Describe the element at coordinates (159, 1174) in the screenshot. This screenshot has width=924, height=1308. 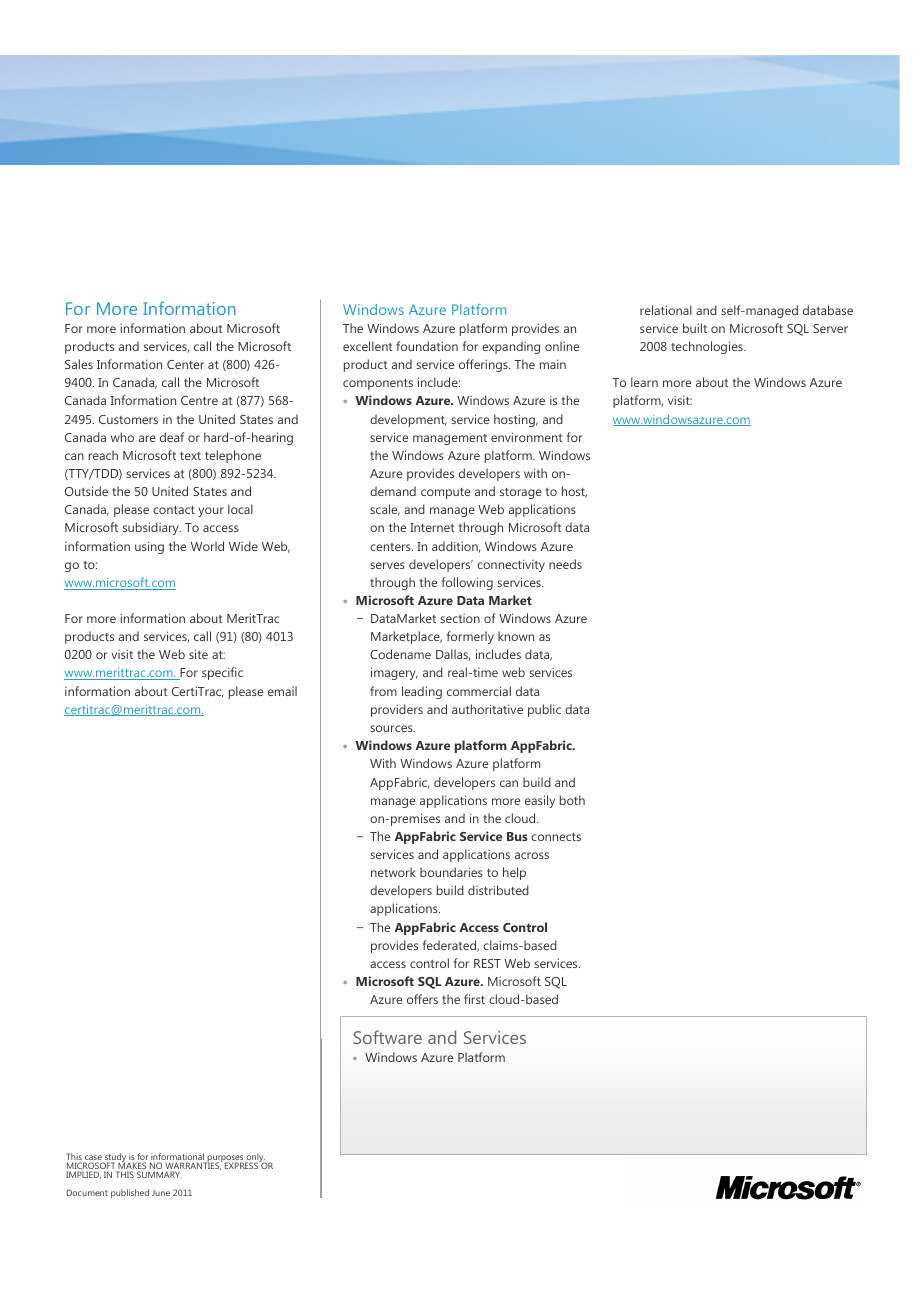
I see `SUMMARY` at that location.
